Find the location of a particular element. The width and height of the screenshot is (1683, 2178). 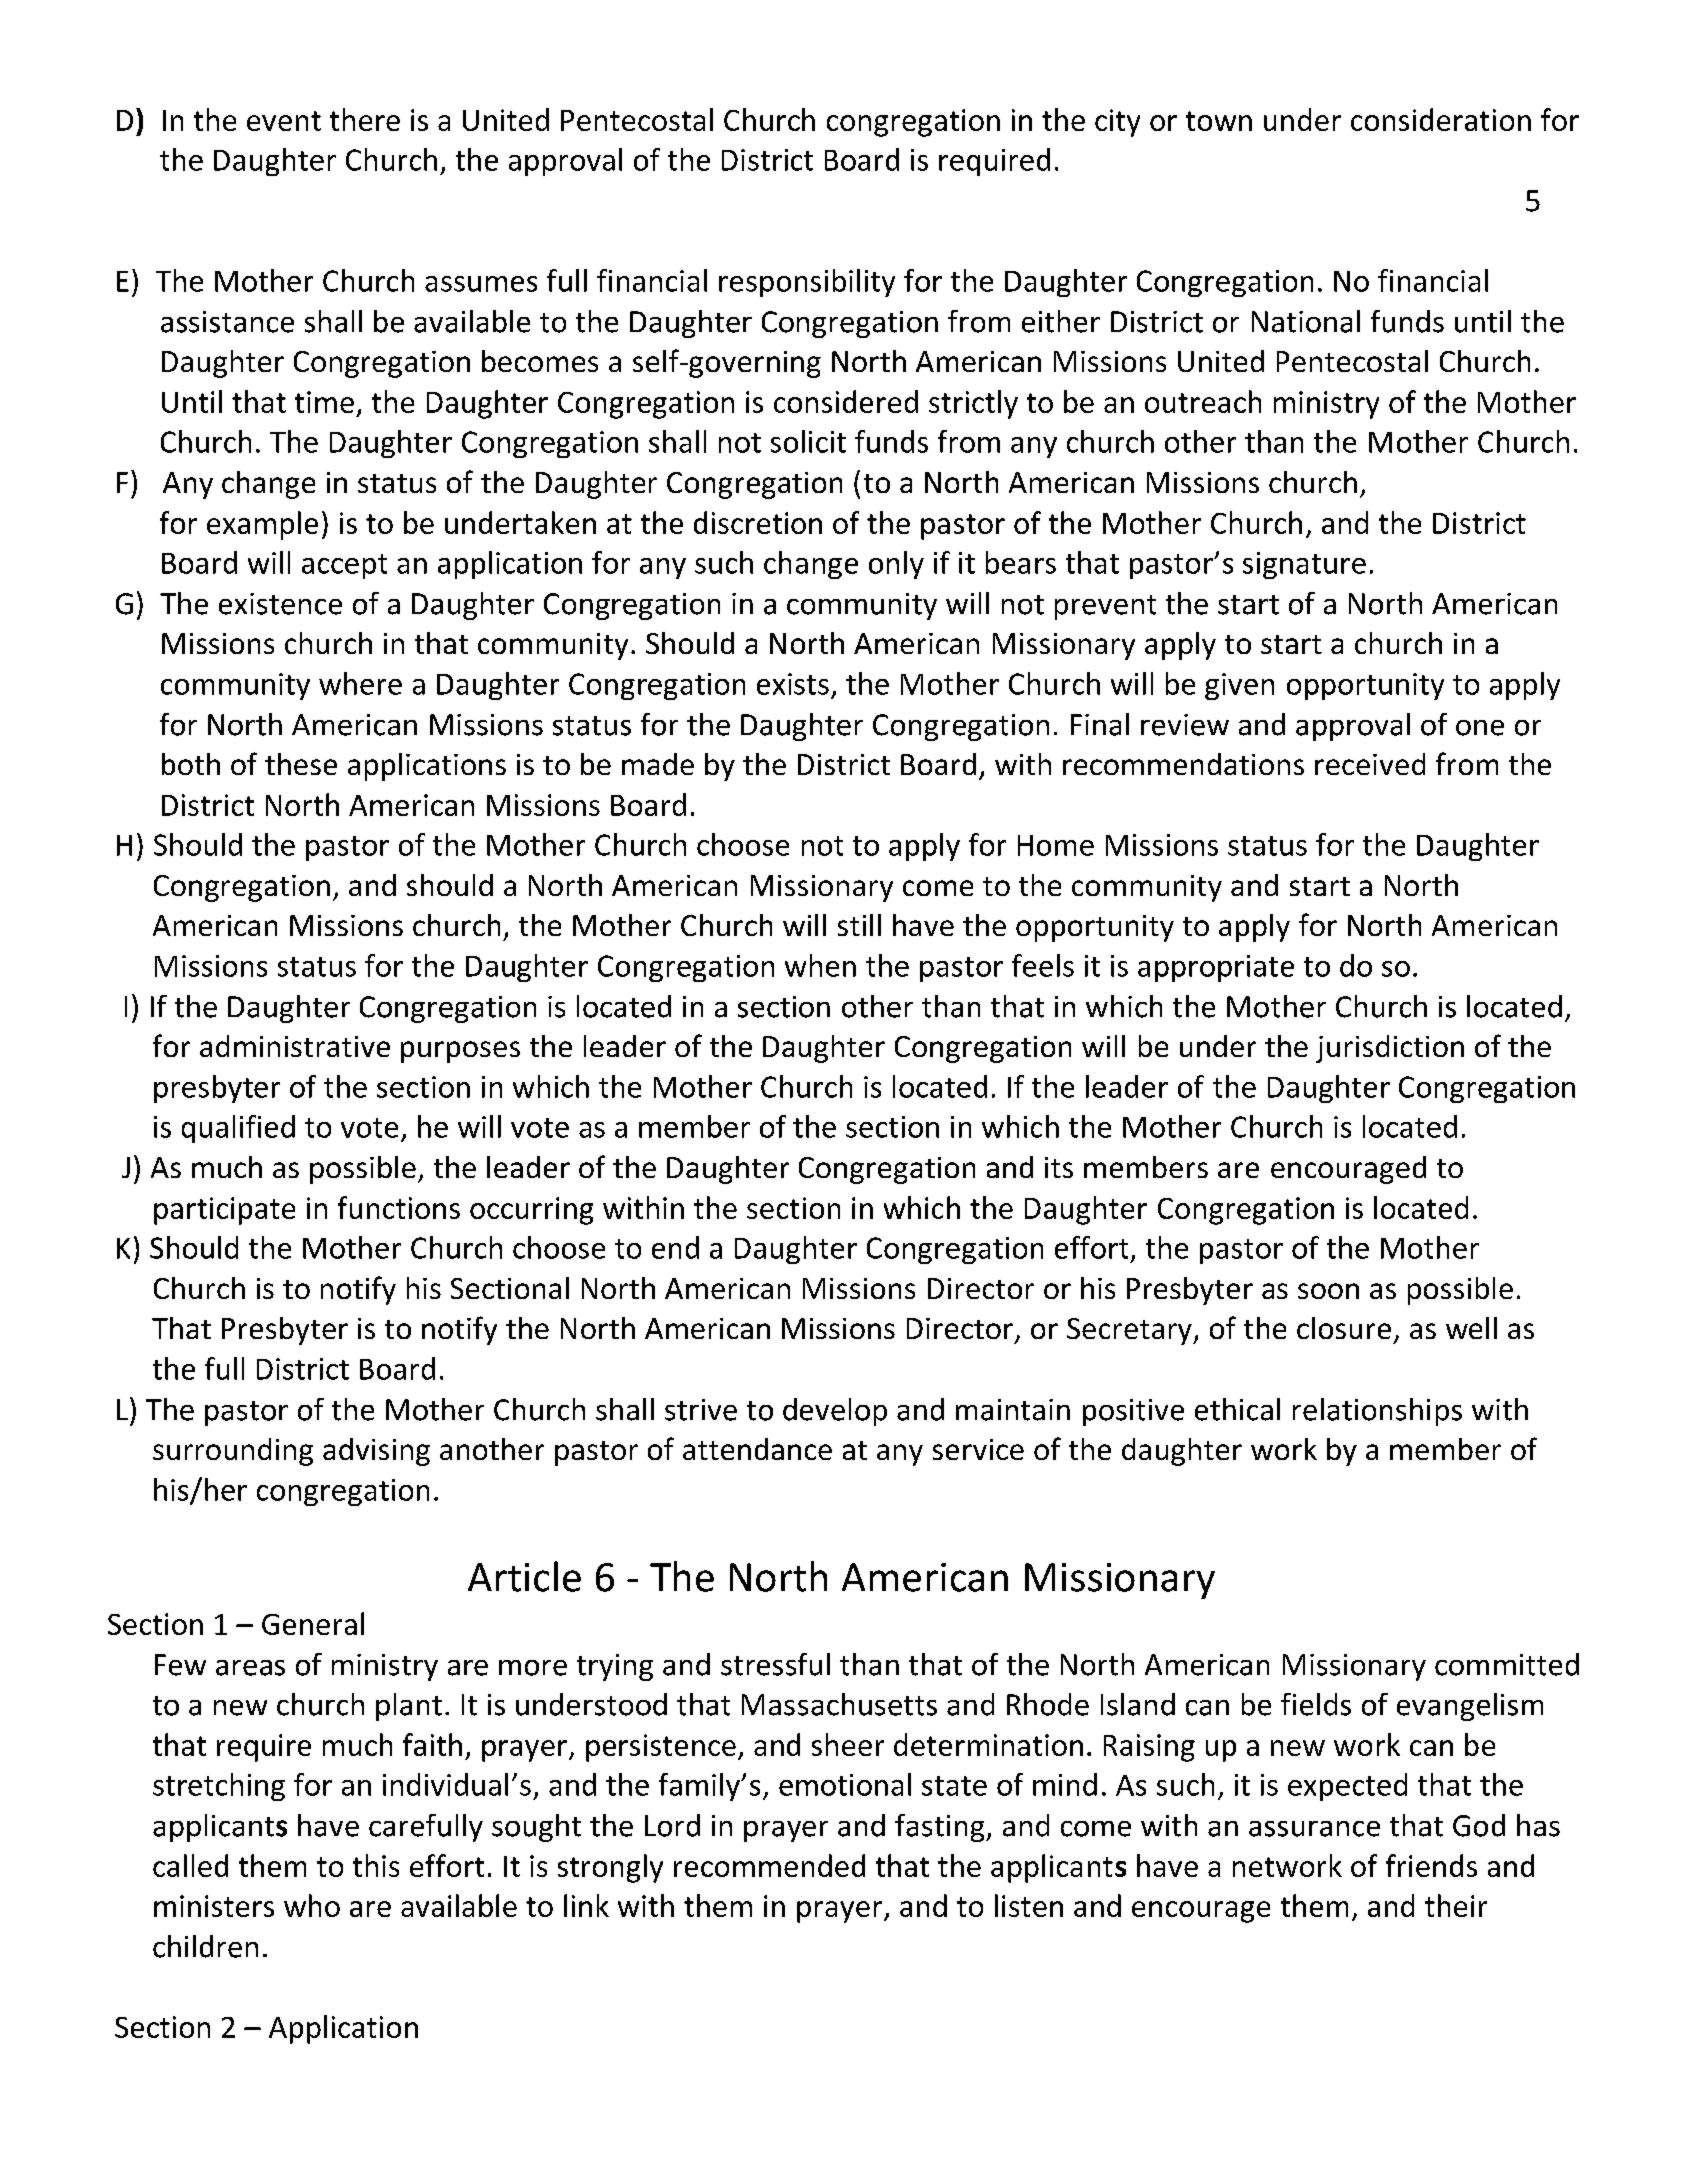

when is located at coordinates (820, 965).
